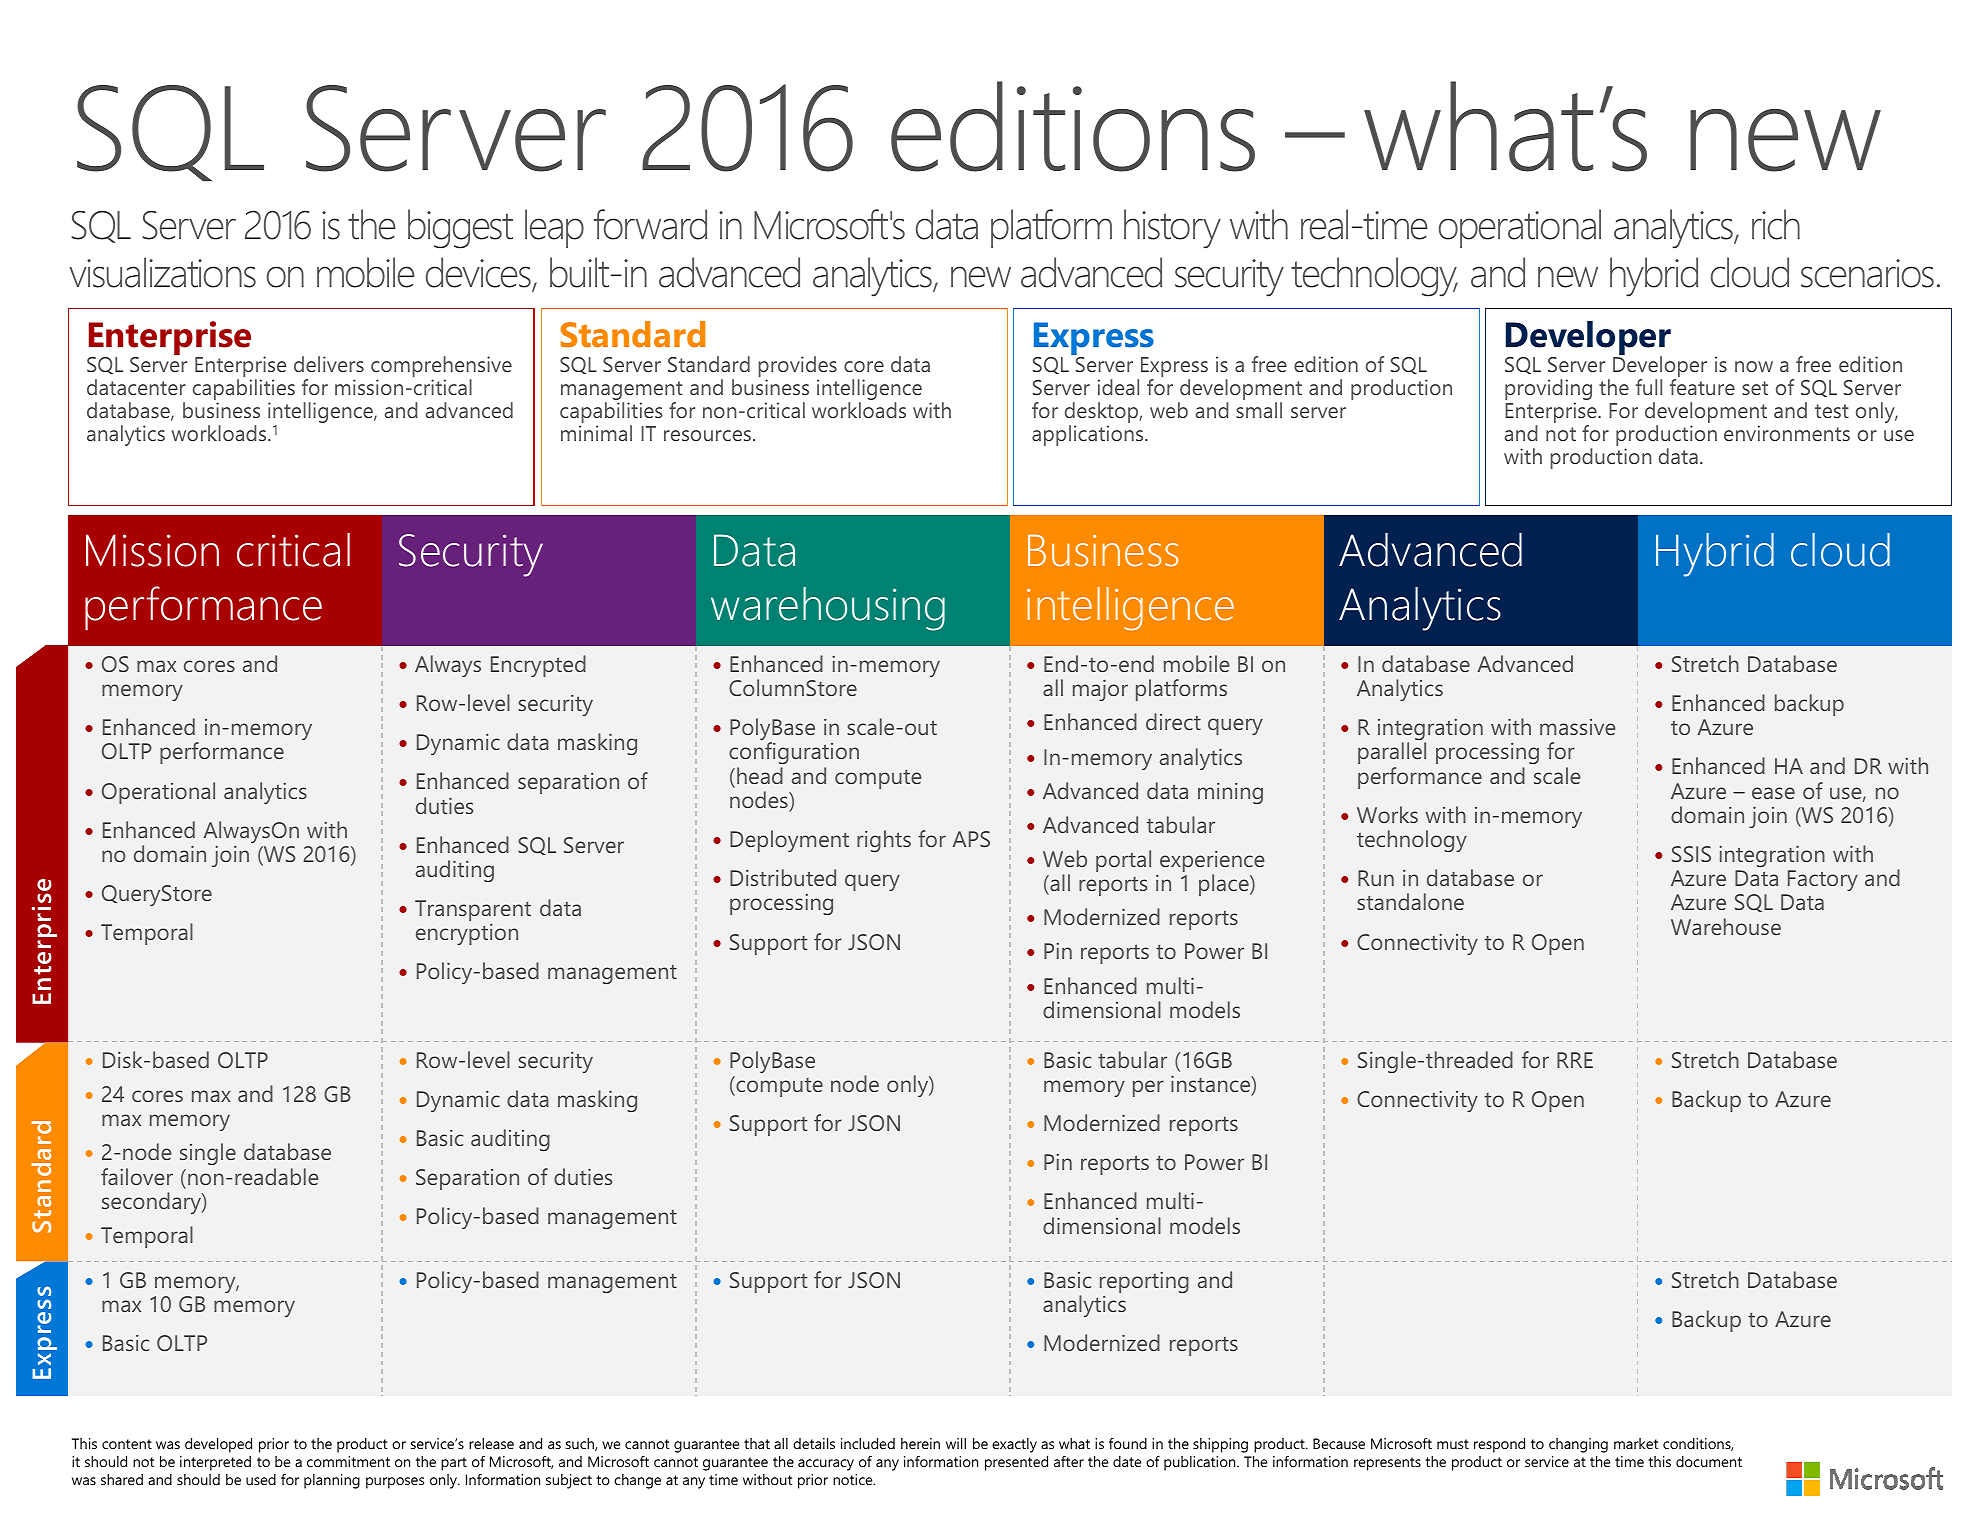 This screenshot has width=1972, height=1524. Describe the element at coordinates (480, 273) in the screenshot. I see `devices` at that location.
